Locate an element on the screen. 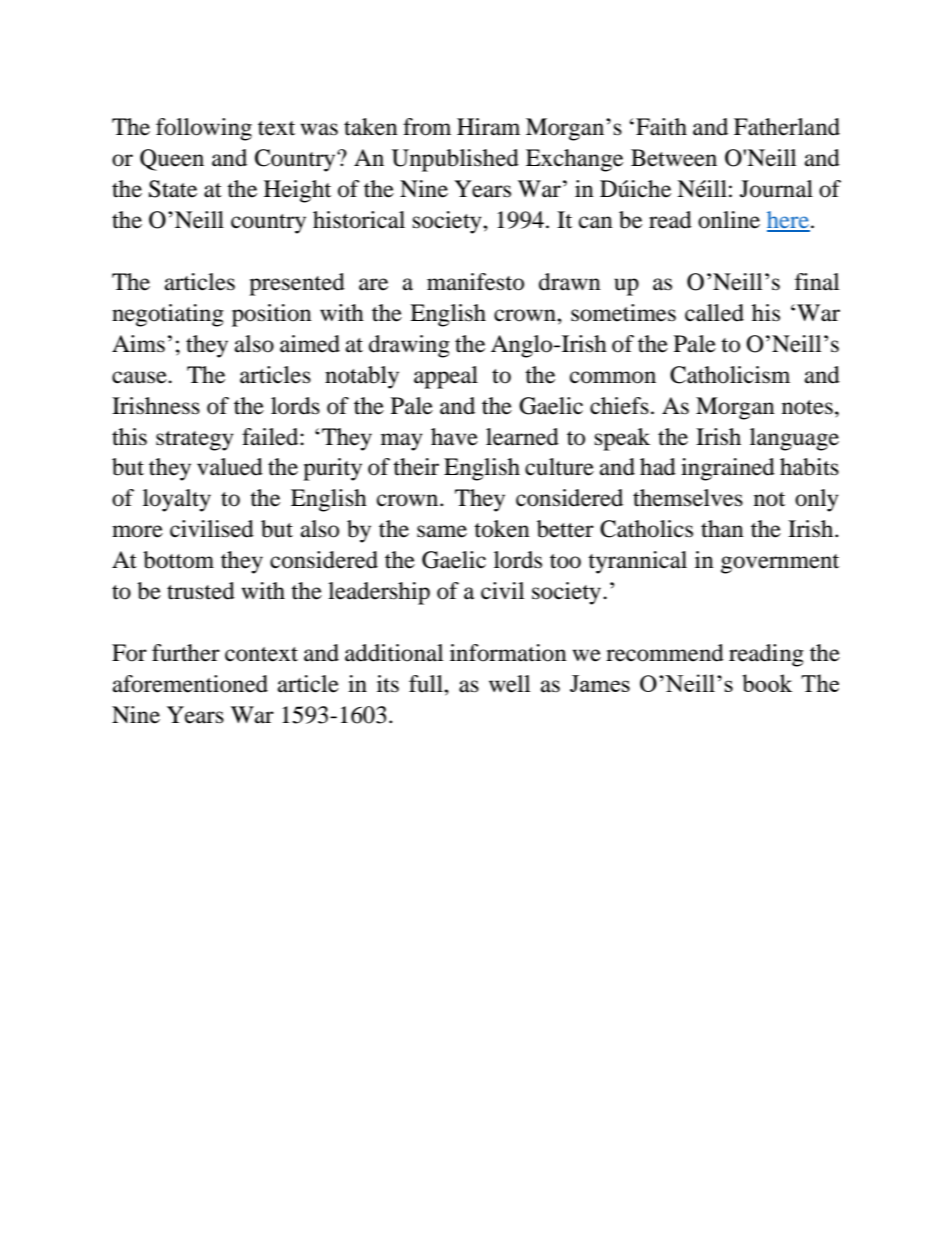 Image resolution: width=952 pixels, height=1233 pixels. following is located at coordinates (204, 129).
